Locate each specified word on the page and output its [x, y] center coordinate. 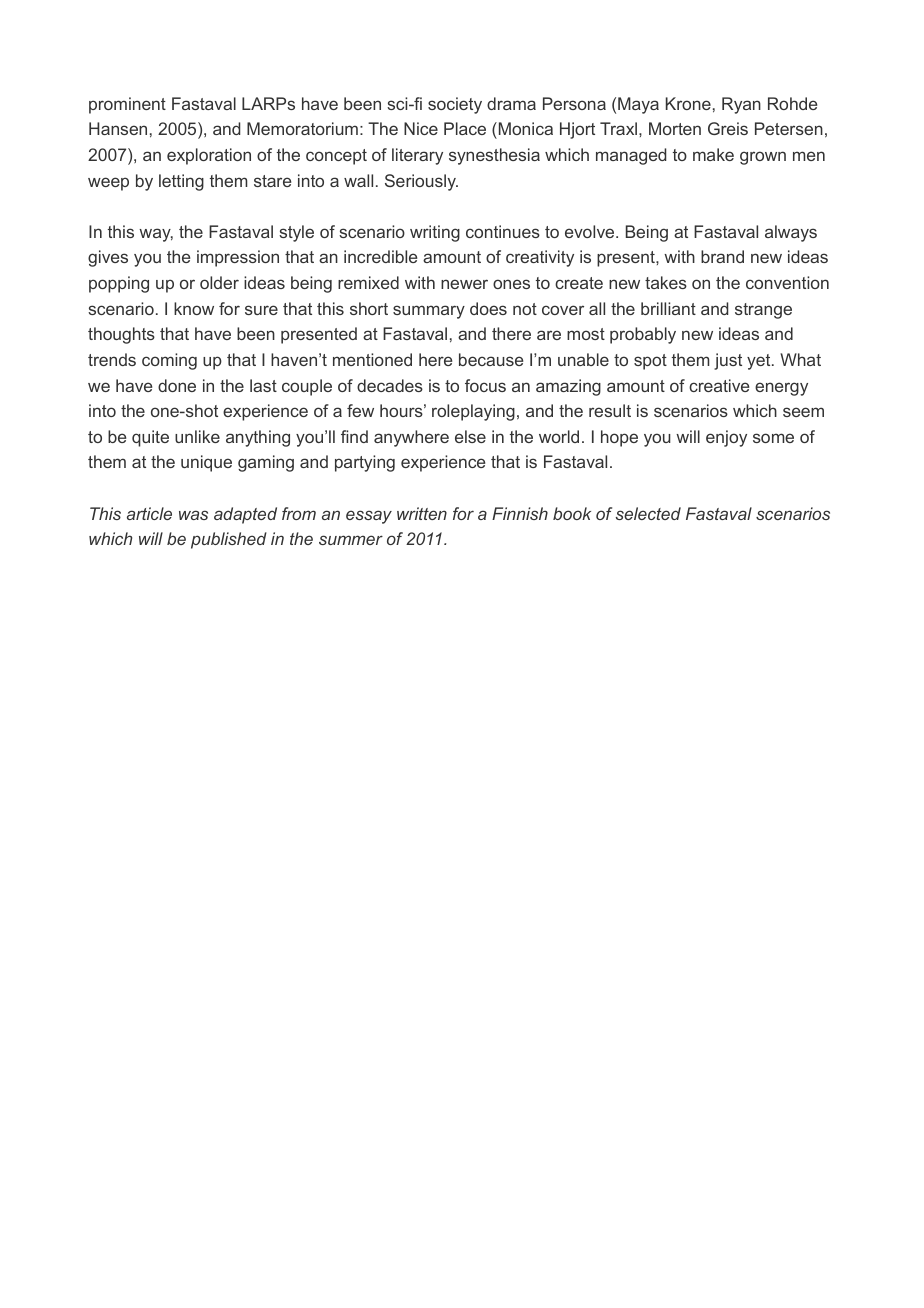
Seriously [421, 182]
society [455, 105]
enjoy [726, 438]
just [728, 361]
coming [169, 361]
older [219, 282]
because [491, 359]
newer [464, 284]
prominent [127, 105]
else [470, 436]
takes [666, 282]
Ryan [741, 105]
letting [181, 182]
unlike [197, 436]
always [791, 233]
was [193, 515]
